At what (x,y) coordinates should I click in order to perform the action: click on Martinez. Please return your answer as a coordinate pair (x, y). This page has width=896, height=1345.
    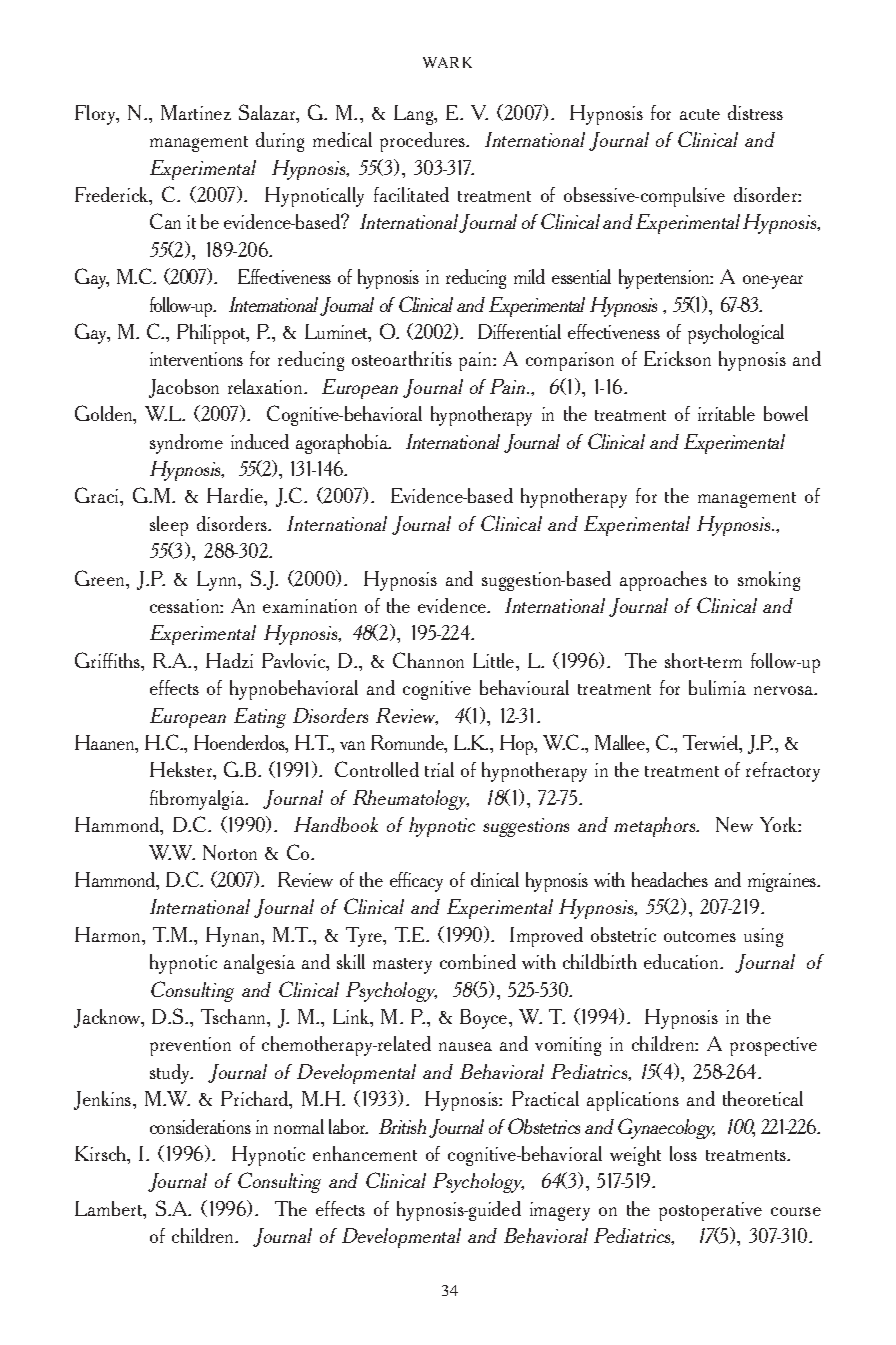
    Looking at the image, I should click on (196, 112).
